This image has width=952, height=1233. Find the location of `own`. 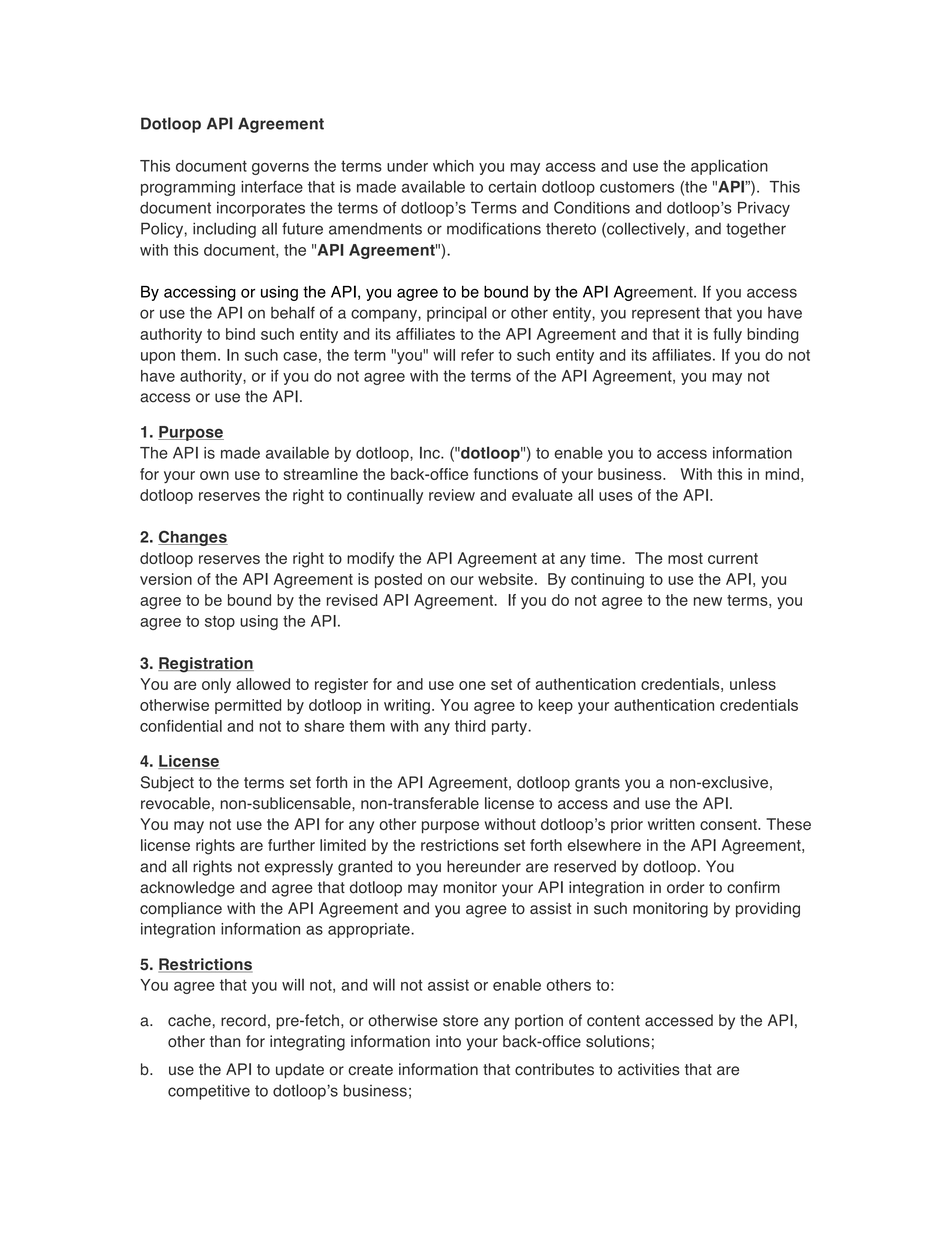

own is located at coordinates (214, 475).
